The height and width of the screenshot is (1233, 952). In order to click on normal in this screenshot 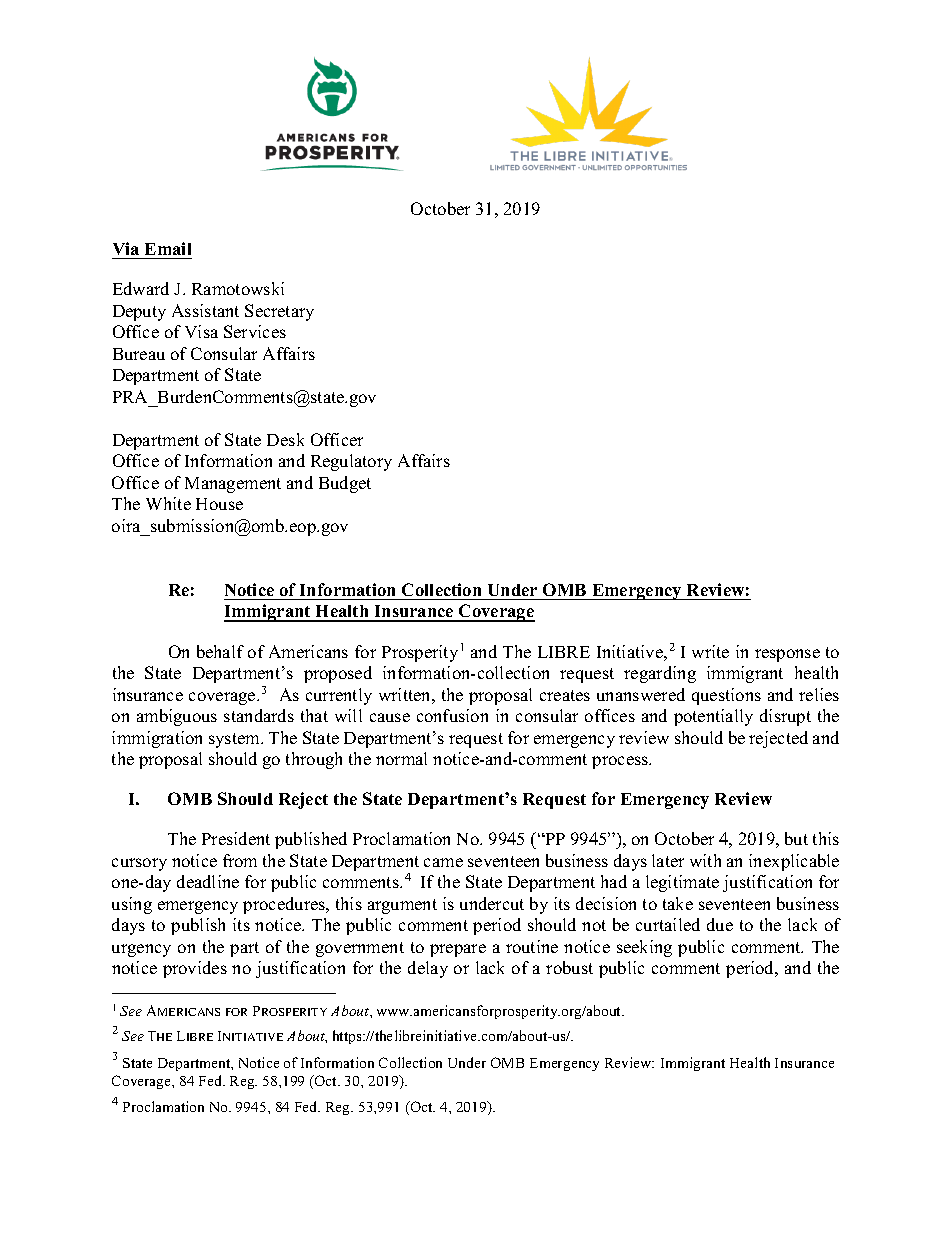, I will do `click(401, 758)`.
